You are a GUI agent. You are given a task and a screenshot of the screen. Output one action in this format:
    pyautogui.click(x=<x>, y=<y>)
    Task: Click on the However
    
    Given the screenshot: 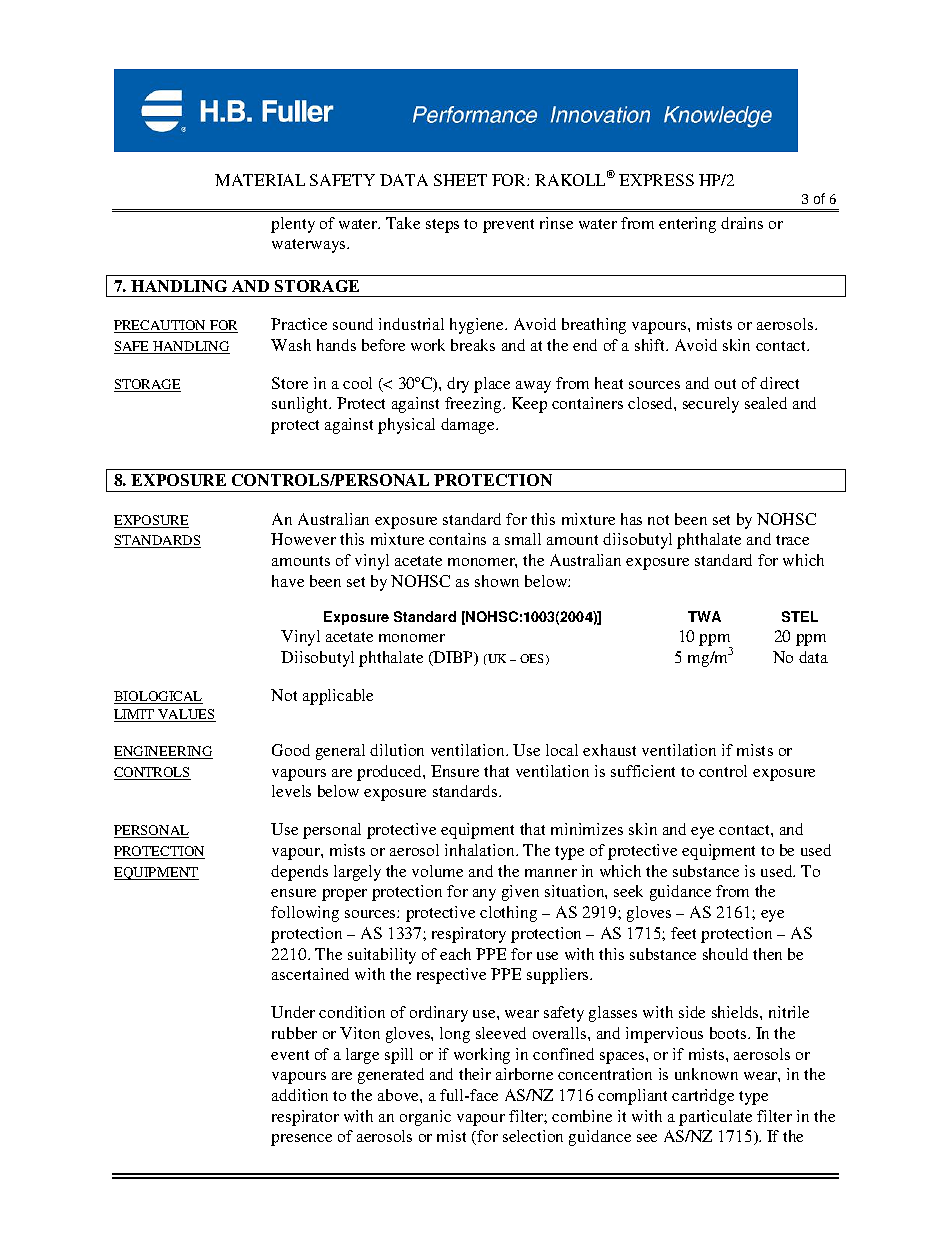 What is the action you would take?
    pyautogui.click(x=303, y=539)
